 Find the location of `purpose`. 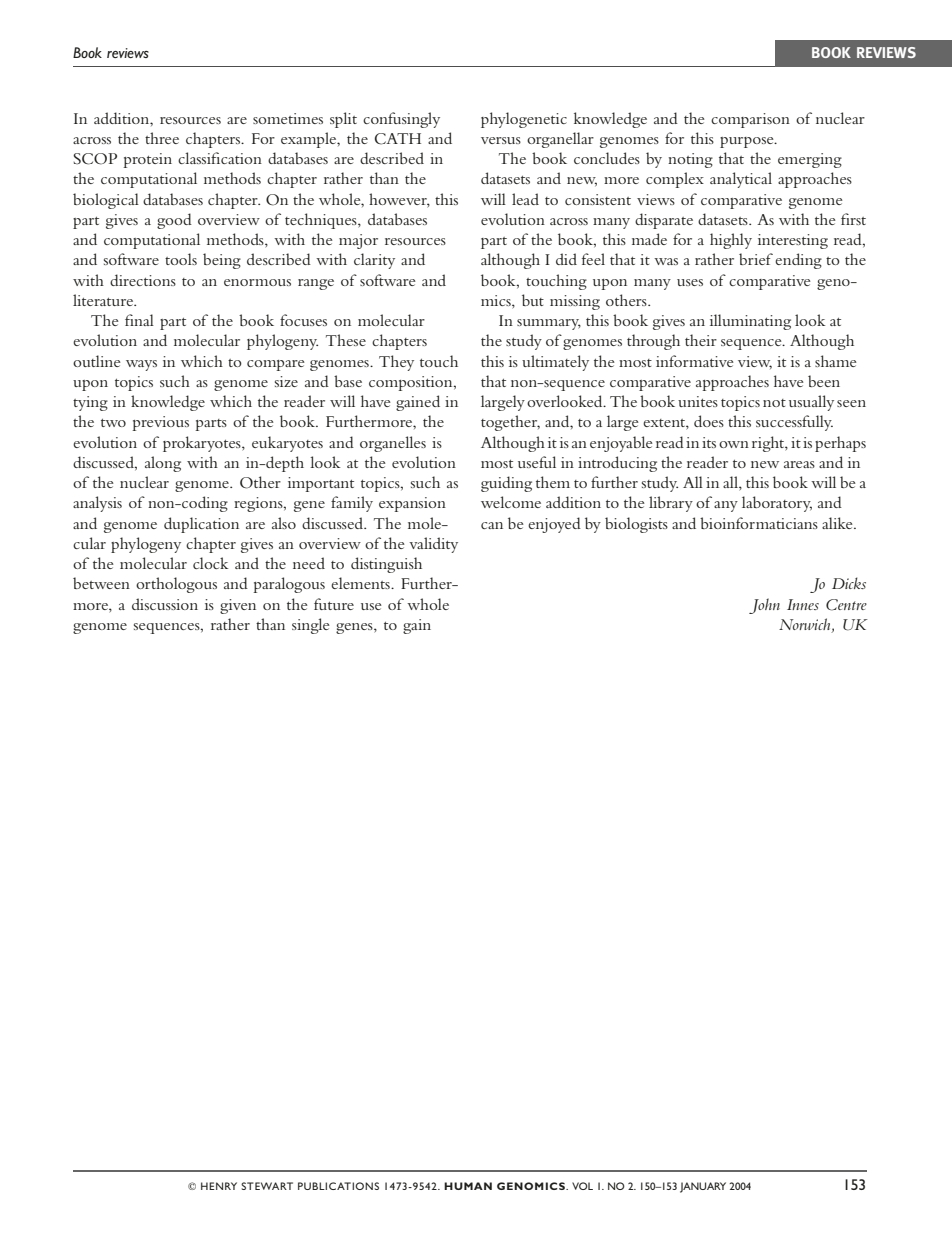

purpose is located at coordinates (748, 142).
